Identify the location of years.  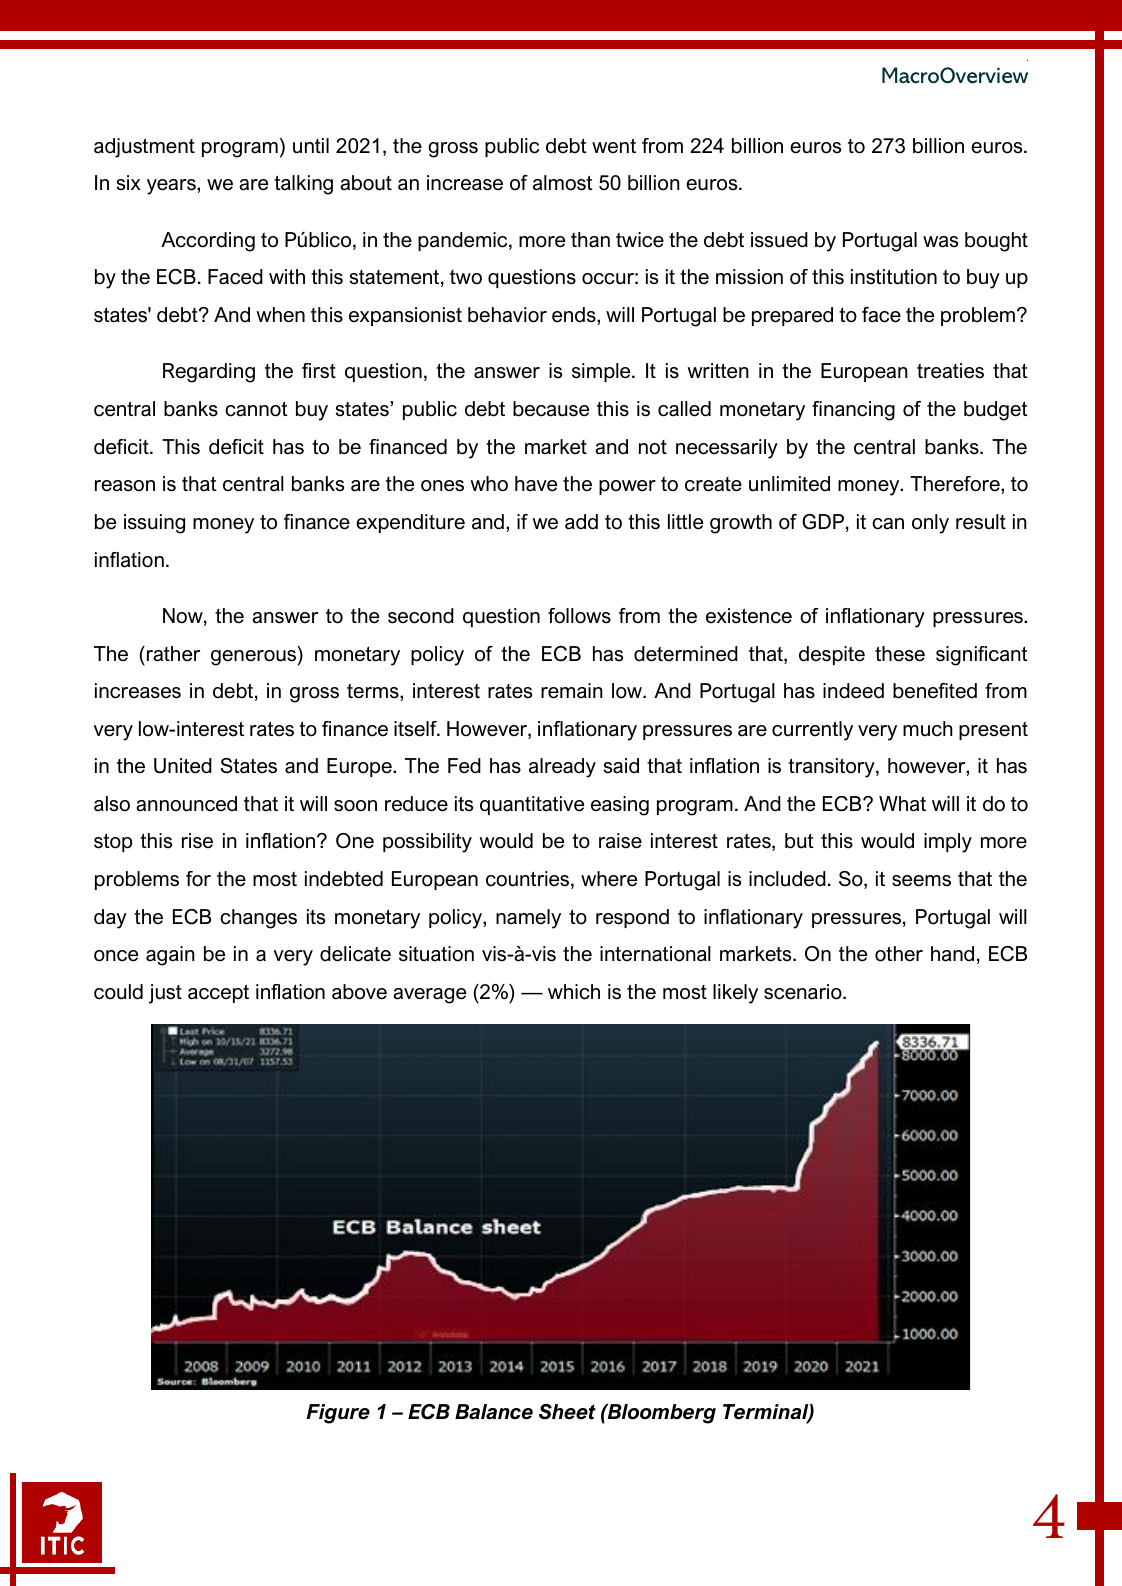
(172, 187).
